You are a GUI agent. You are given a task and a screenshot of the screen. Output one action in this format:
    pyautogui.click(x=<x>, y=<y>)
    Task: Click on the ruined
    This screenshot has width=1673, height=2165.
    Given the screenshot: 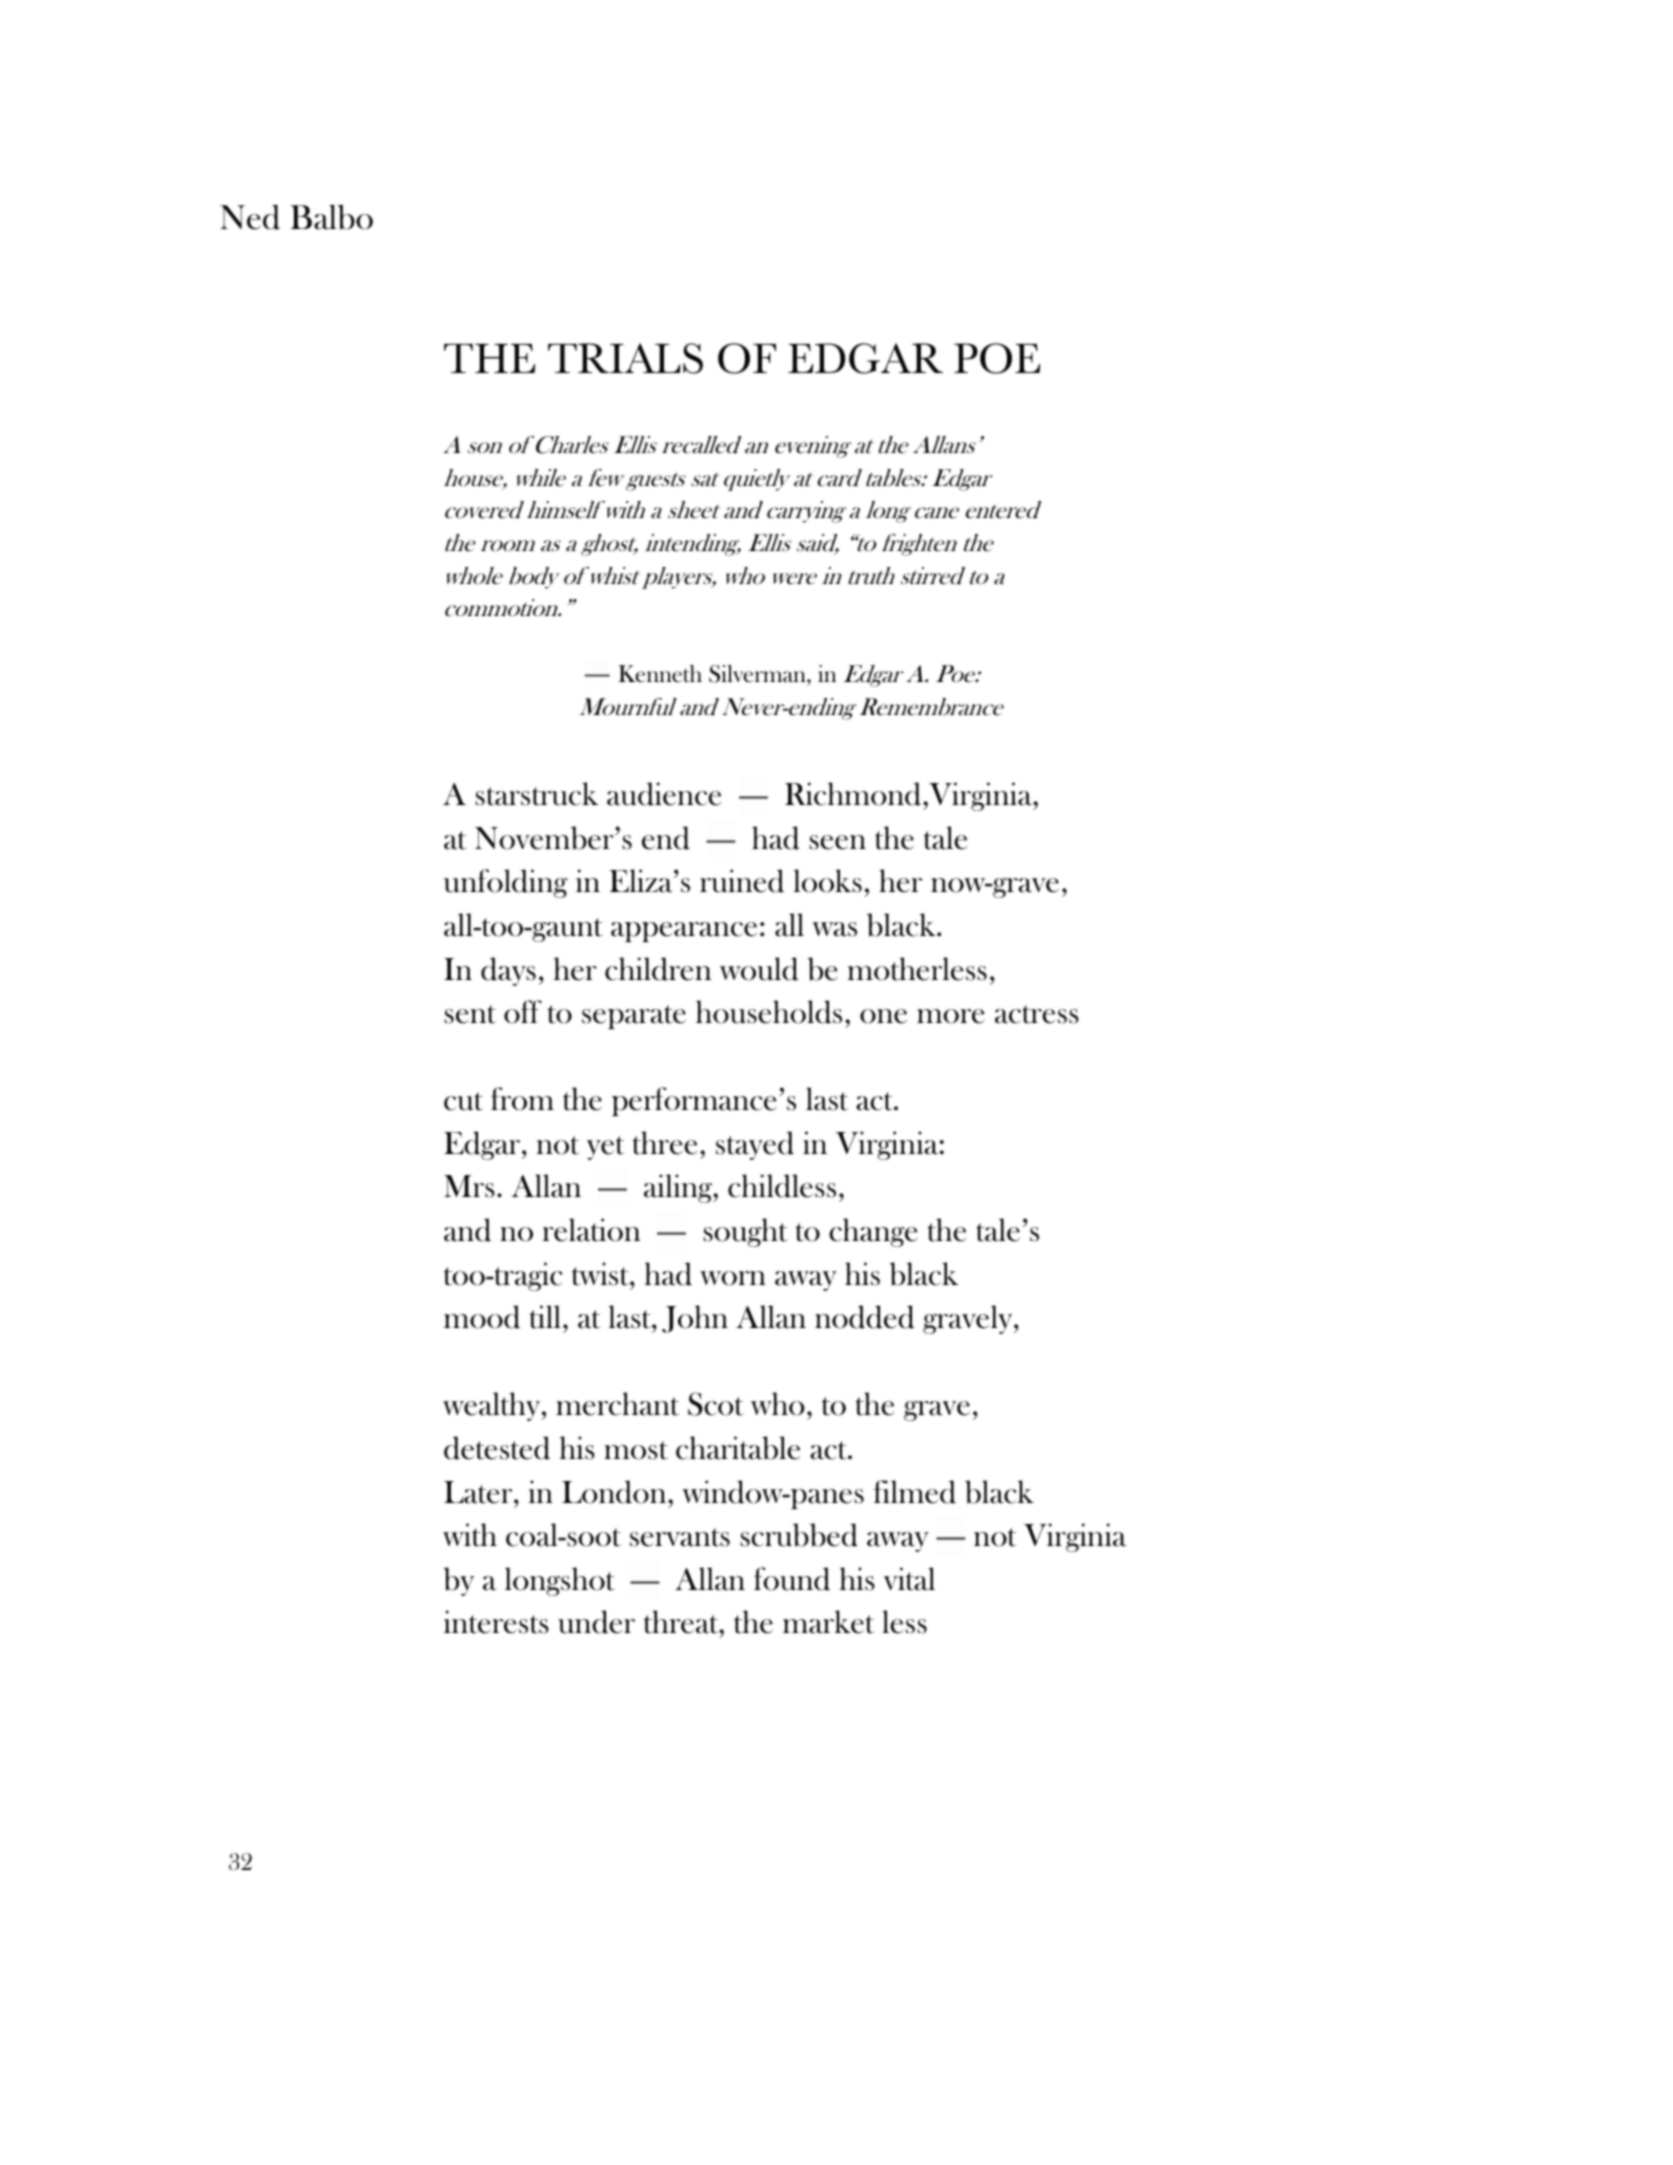 What is the action you would take?
    pyautogui.click(x=742, y=881)
